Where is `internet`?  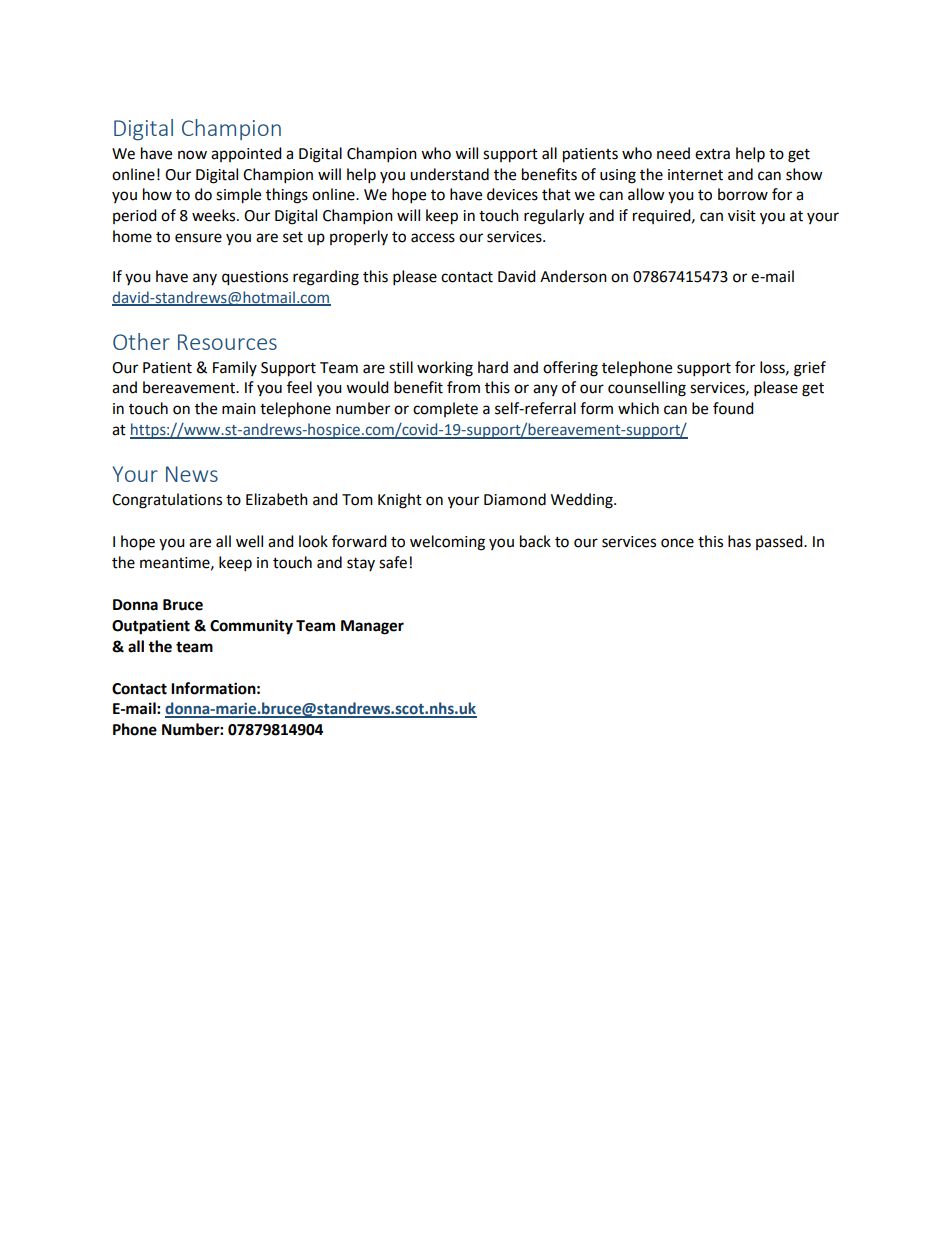
internet is located at coordinates (695, 175).
